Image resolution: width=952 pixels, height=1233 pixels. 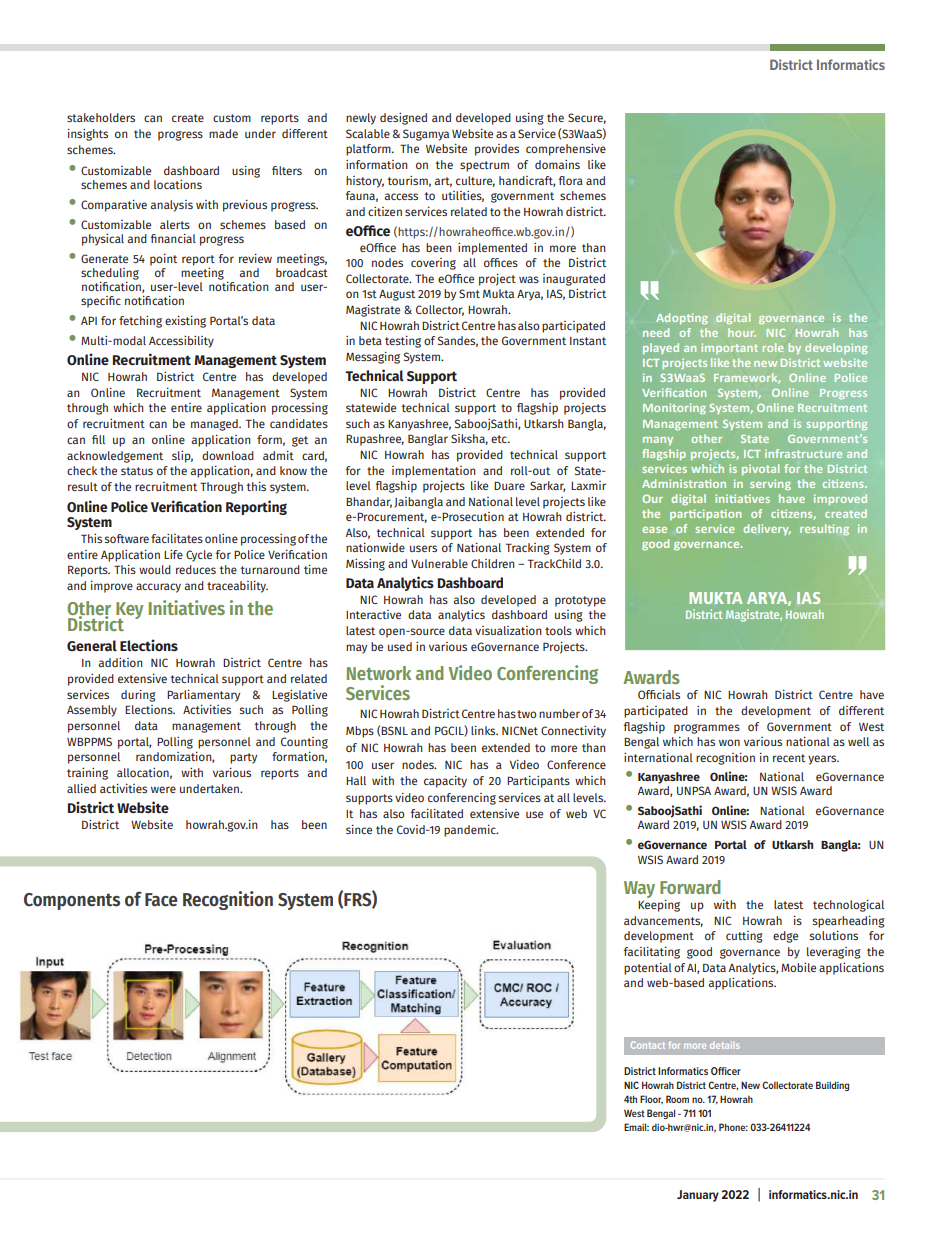 I want to click on comprehensive, so click(x=566, y=150).
